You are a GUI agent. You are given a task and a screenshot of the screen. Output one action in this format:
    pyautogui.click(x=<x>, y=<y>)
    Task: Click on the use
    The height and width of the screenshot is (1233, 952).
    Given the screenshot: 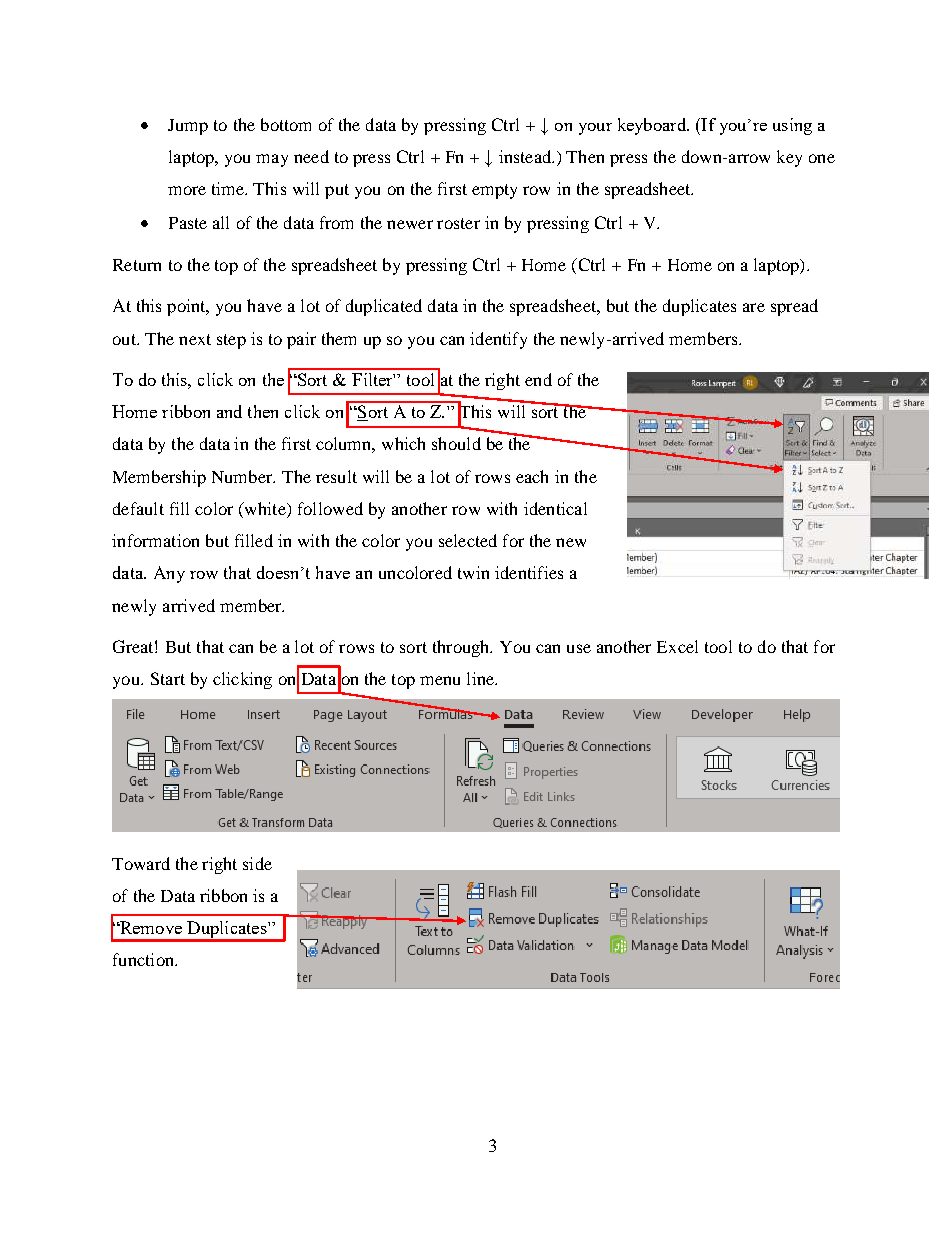 What is the action you would take?
    pyautogui.click(x=579, y=648)
